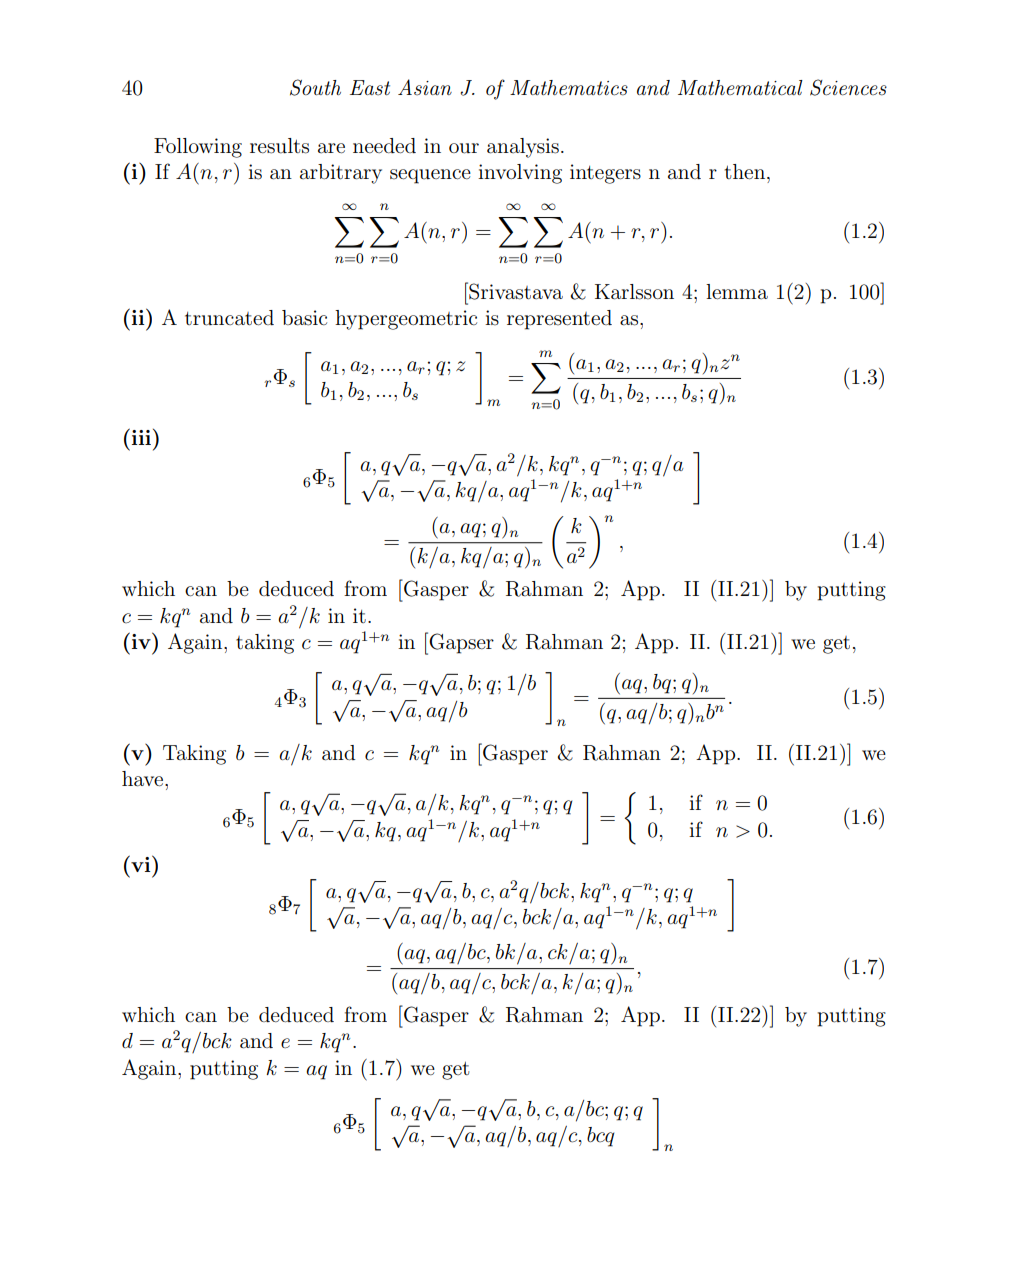 The height and width of the document is (1271, 1017). I want to click on Following, so click(198, 148).
